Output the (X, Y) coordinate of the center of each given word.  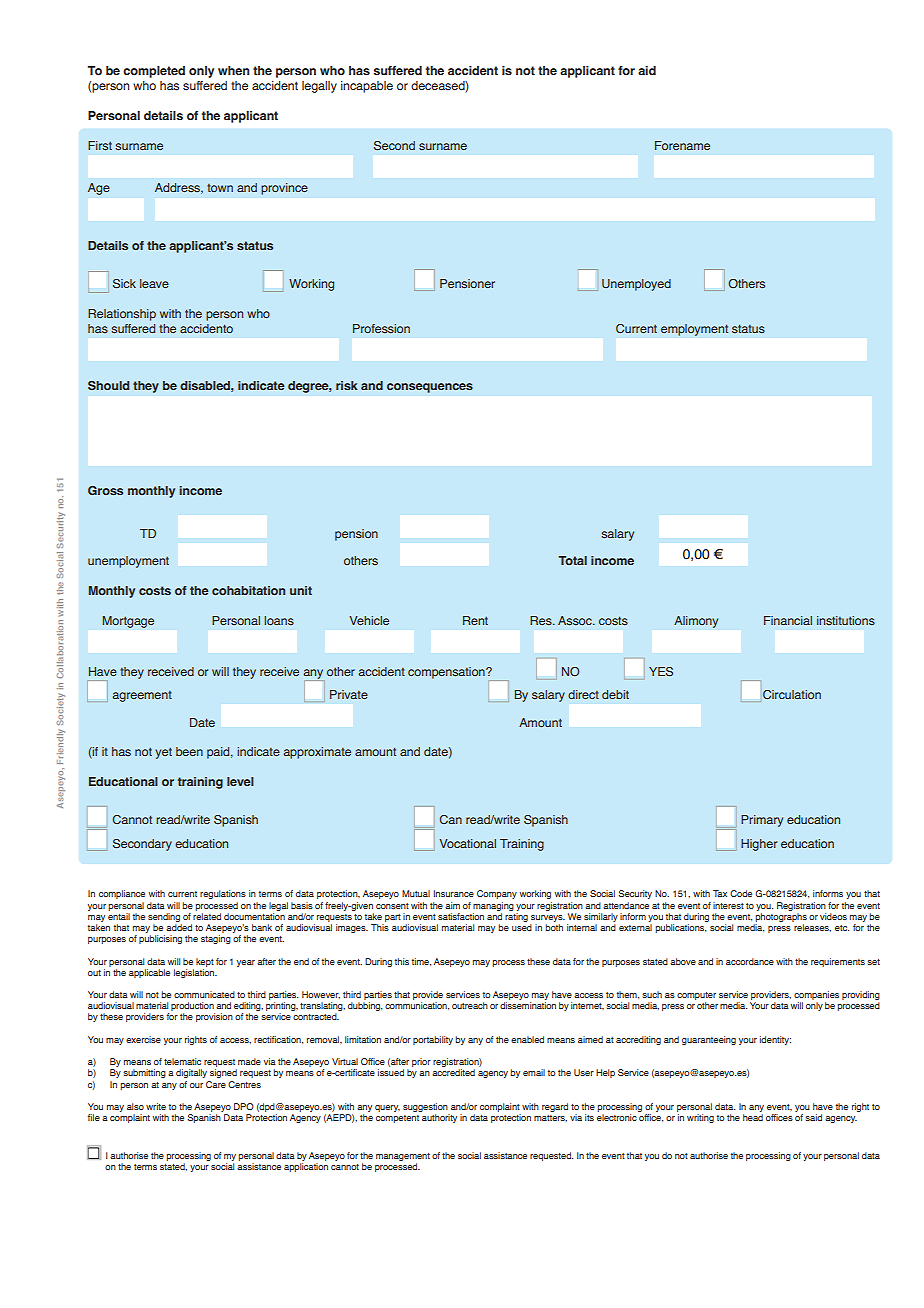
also (135, 1106)
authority (439, 1118)
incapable (367, 87)
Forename (682, 145)
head (753, 1117)
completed (154, 72)
